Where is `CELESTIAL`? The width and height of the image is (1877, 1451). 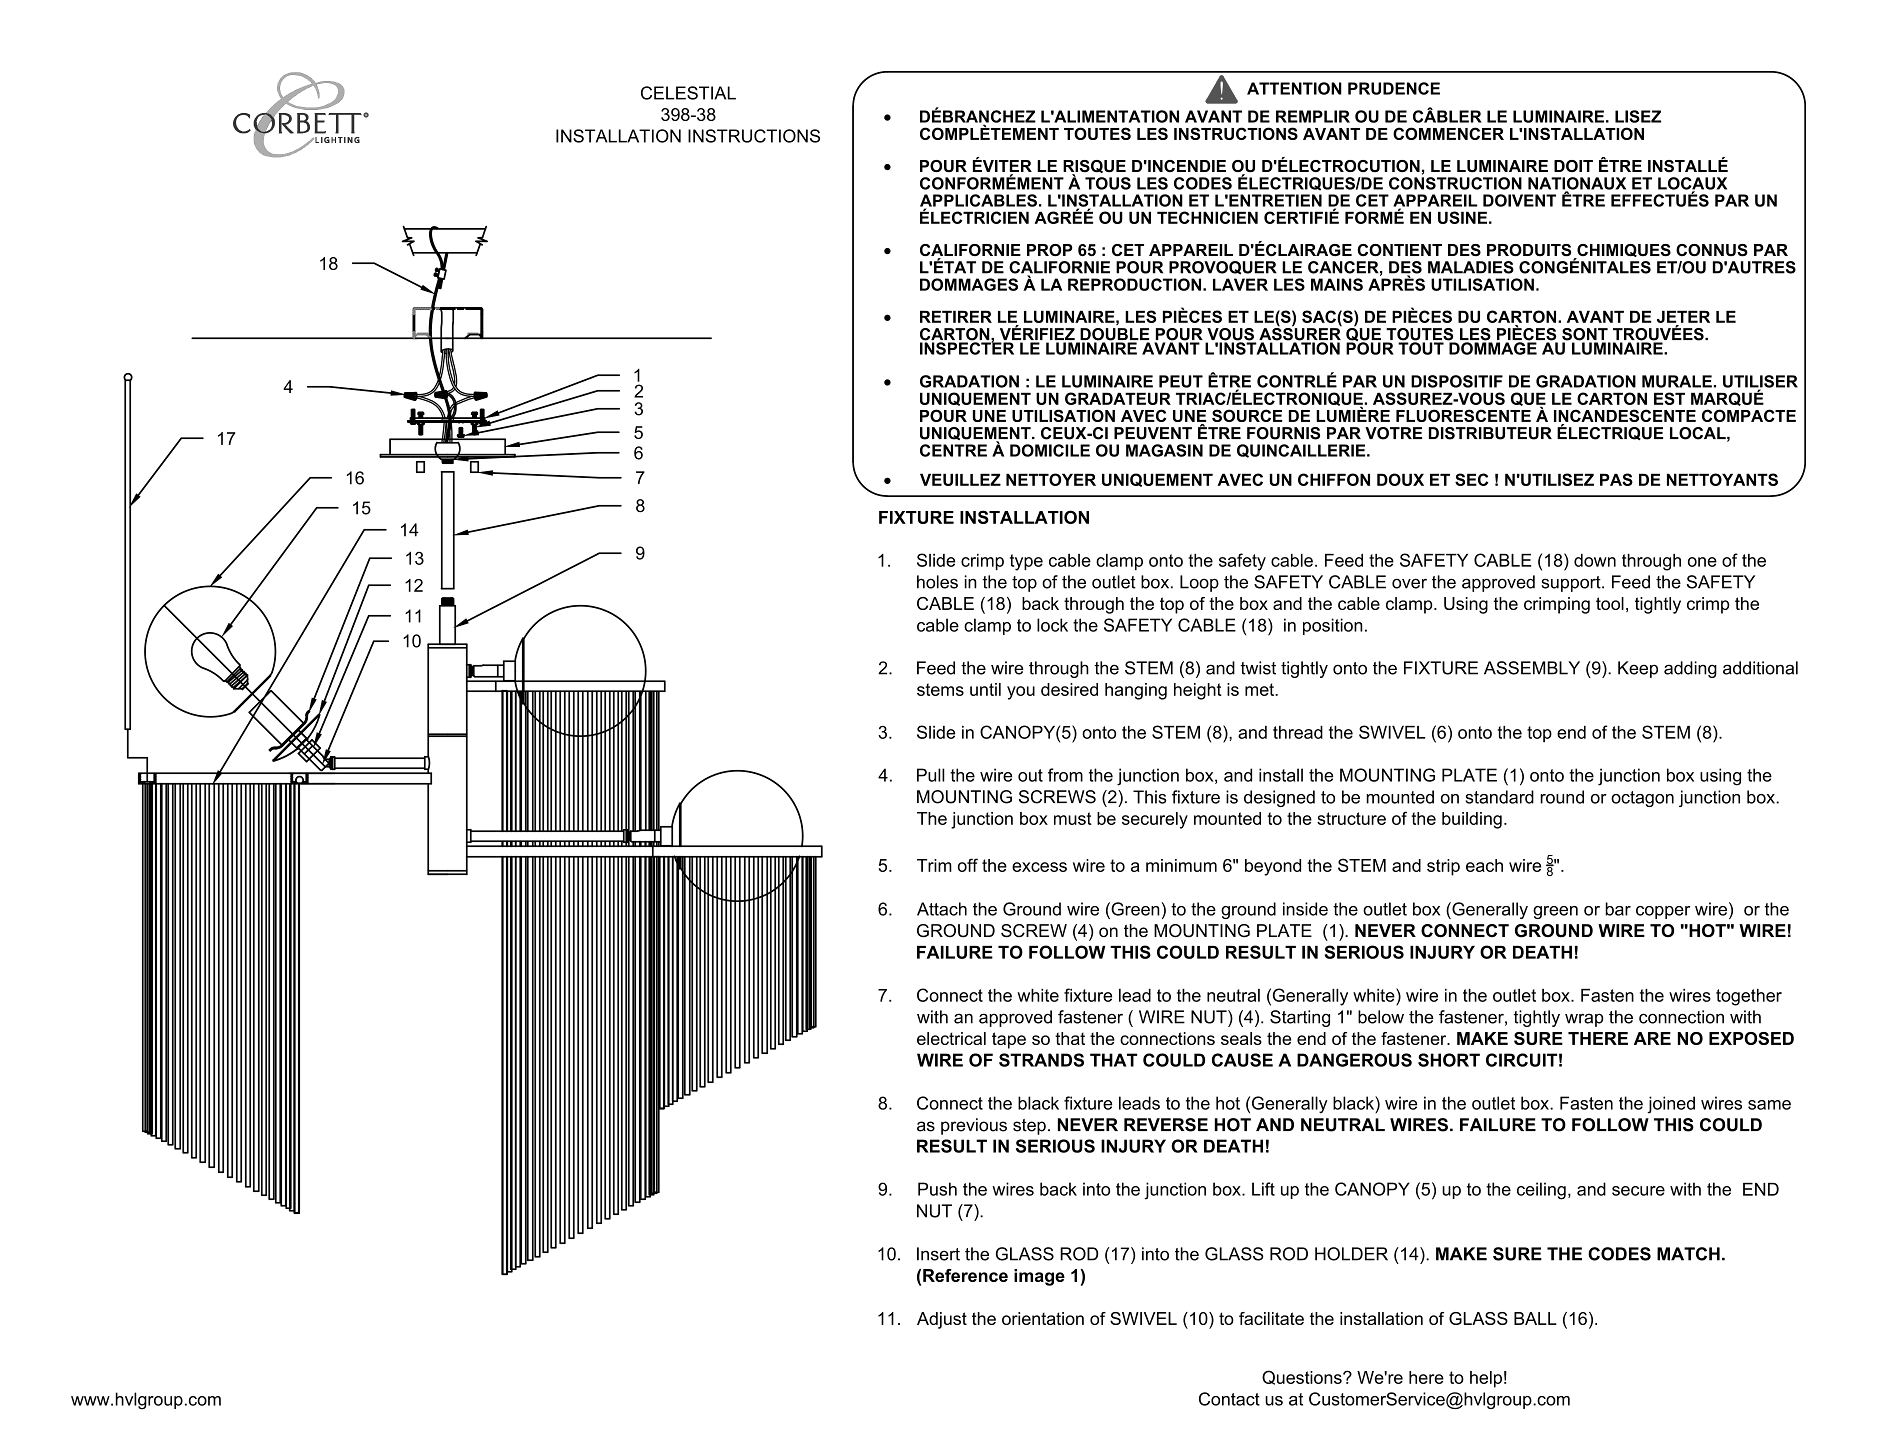 CELESTIAL is located at coordinates (688, 93).
